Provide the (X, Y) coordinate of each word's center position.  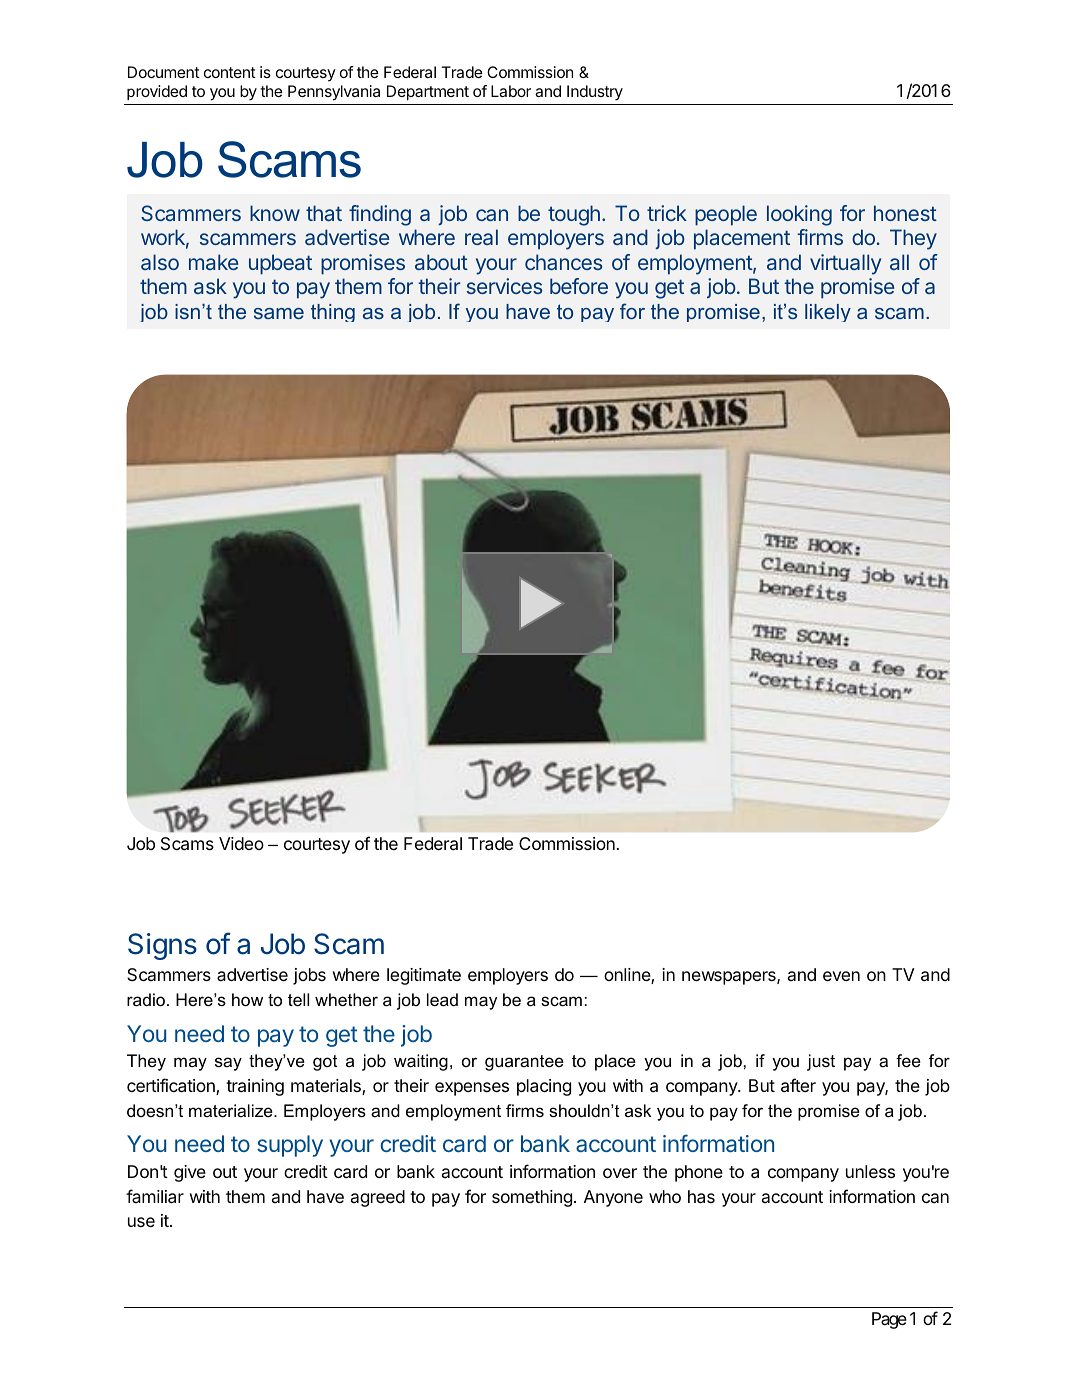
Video (241, 843)
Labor (511, 91)
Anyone (613, 1198)
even (841, 976)
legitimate (424, 976)
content (230, 72)
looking (799, 215)
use (141, 1222)
